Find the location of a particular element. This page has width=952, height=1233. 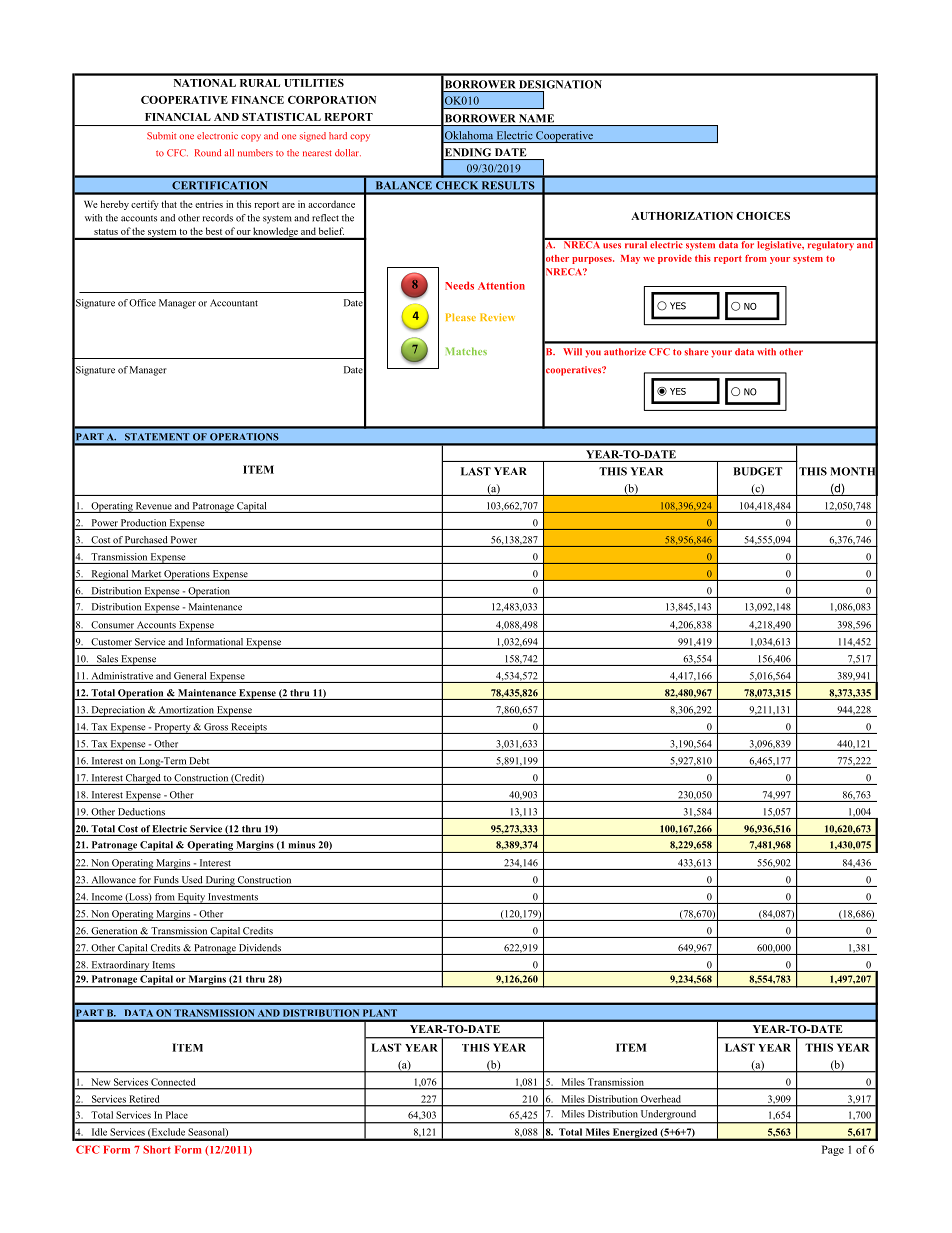

FINANCIAL is located at coordinates (178, 117).
